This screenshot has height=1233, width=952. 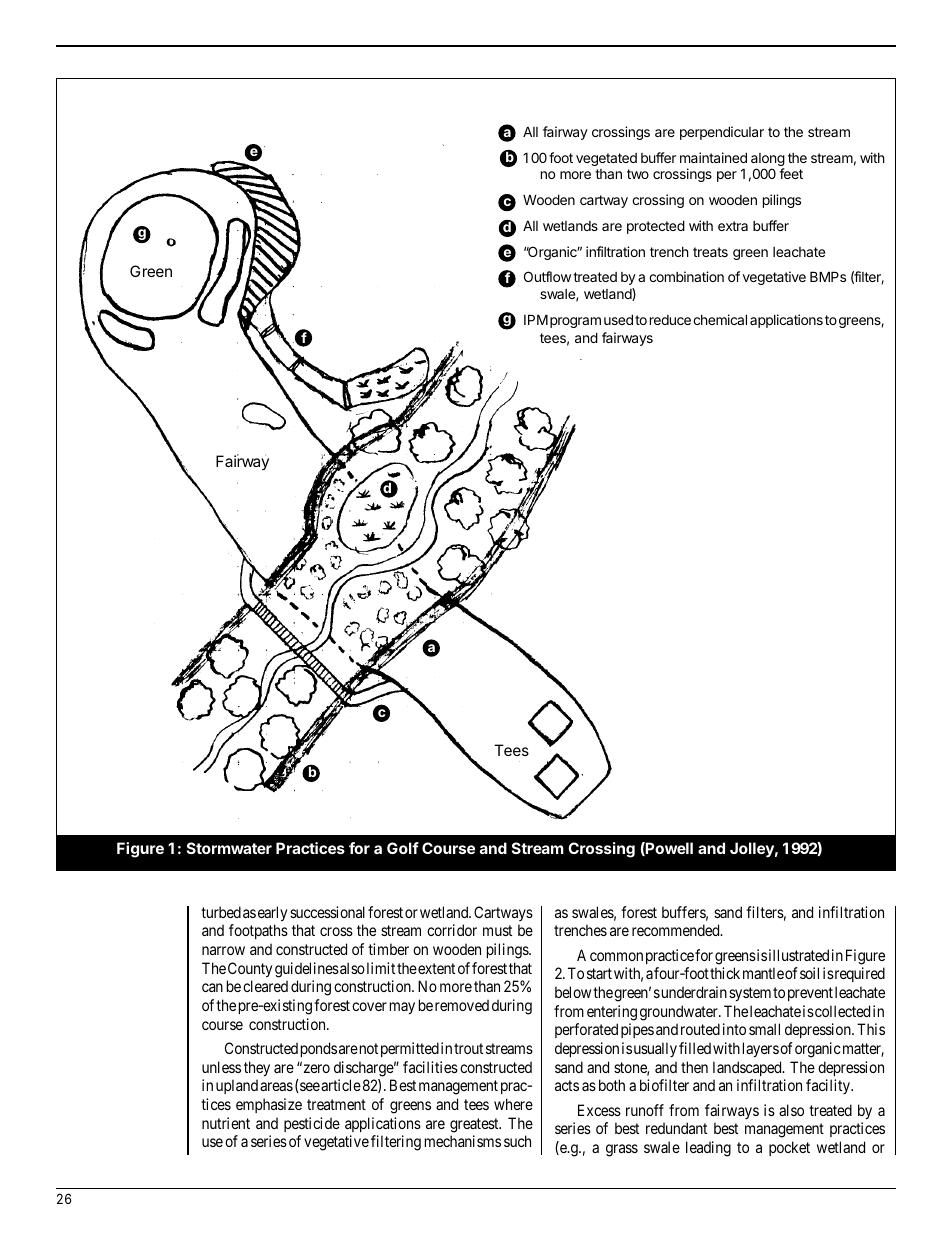 I want to click on where, so click(x=513, y=1104).
